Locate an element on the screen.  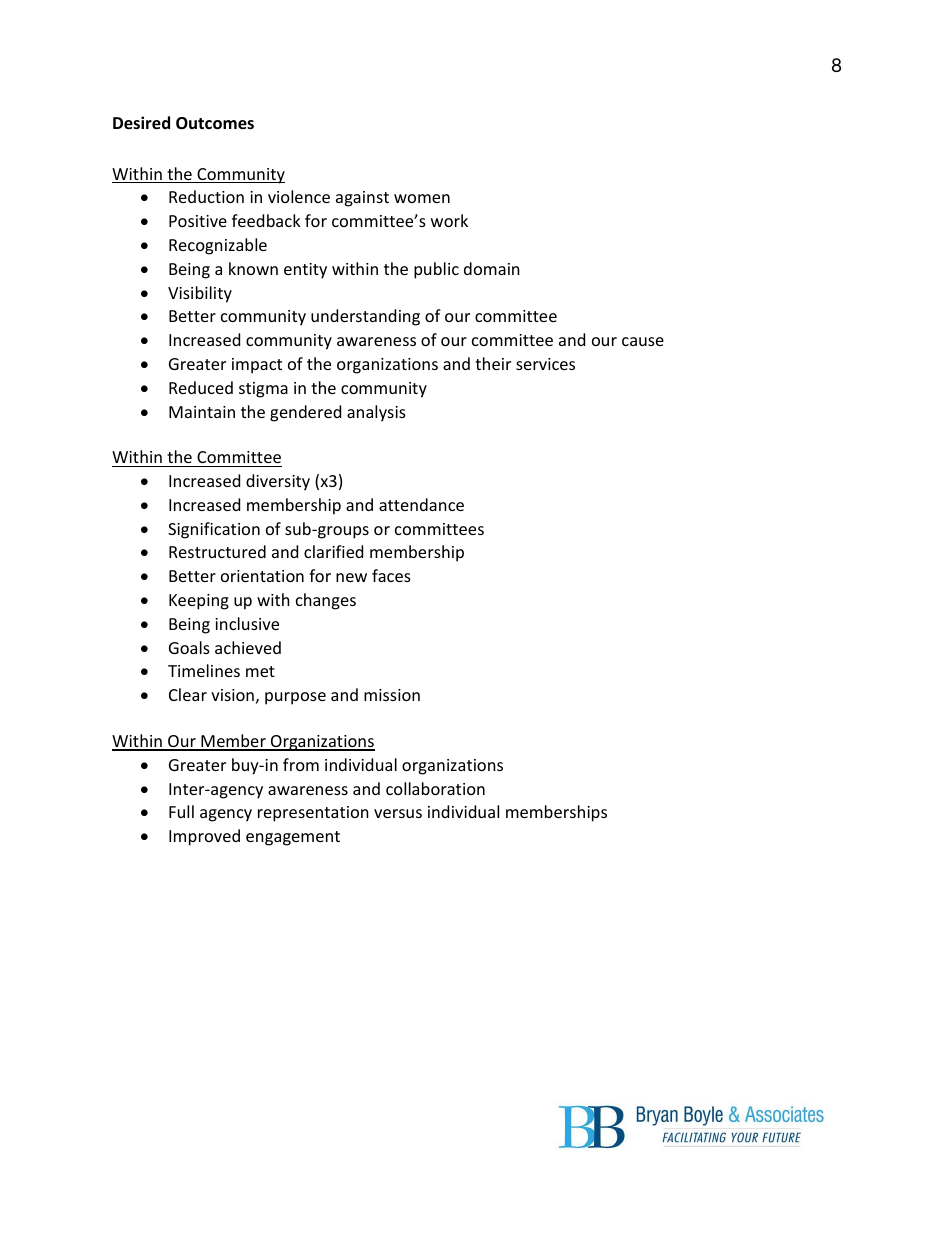
work is located at coordinates (449, 220).
